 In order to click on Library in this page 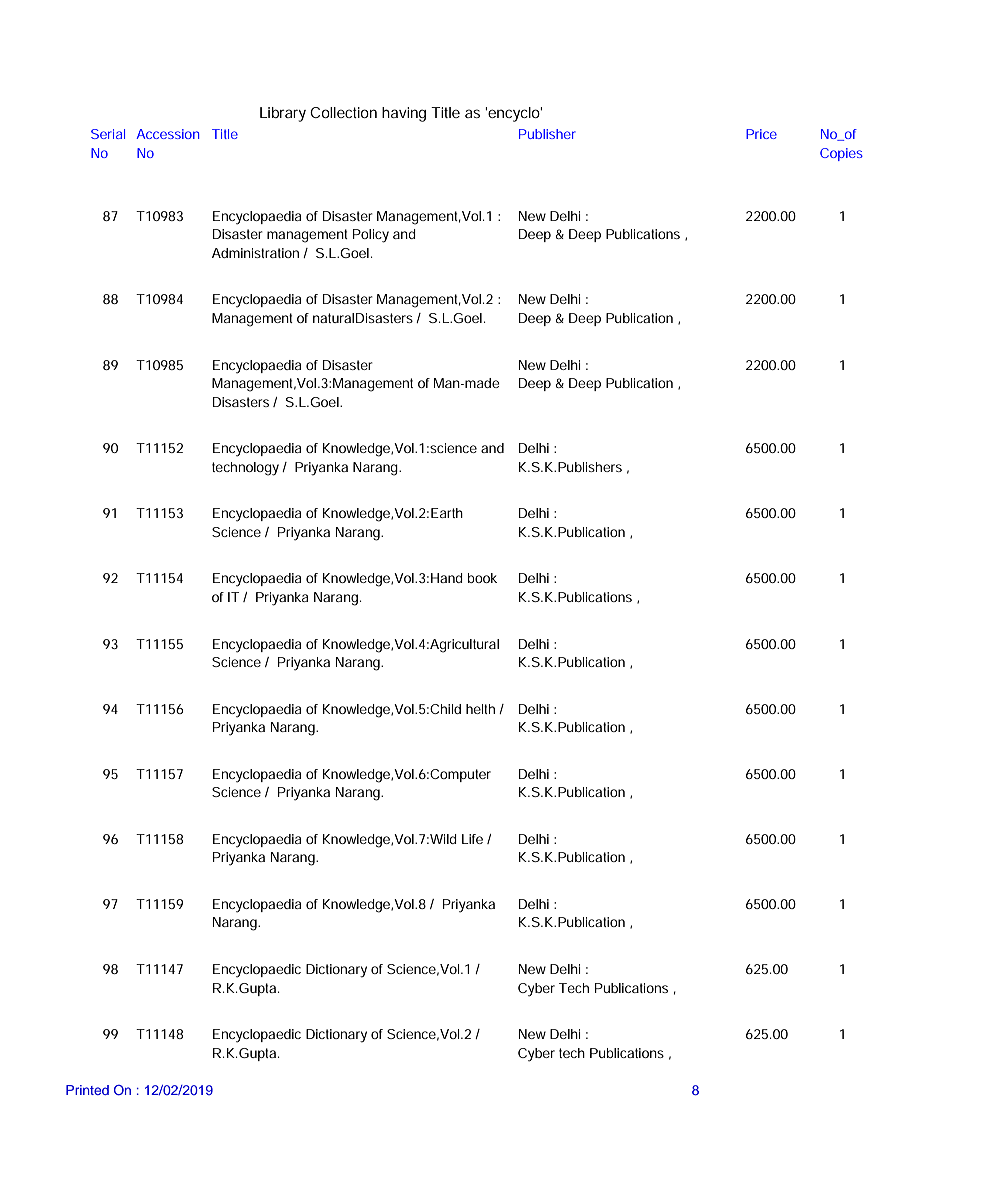, I will do `click(283, 114)`.
